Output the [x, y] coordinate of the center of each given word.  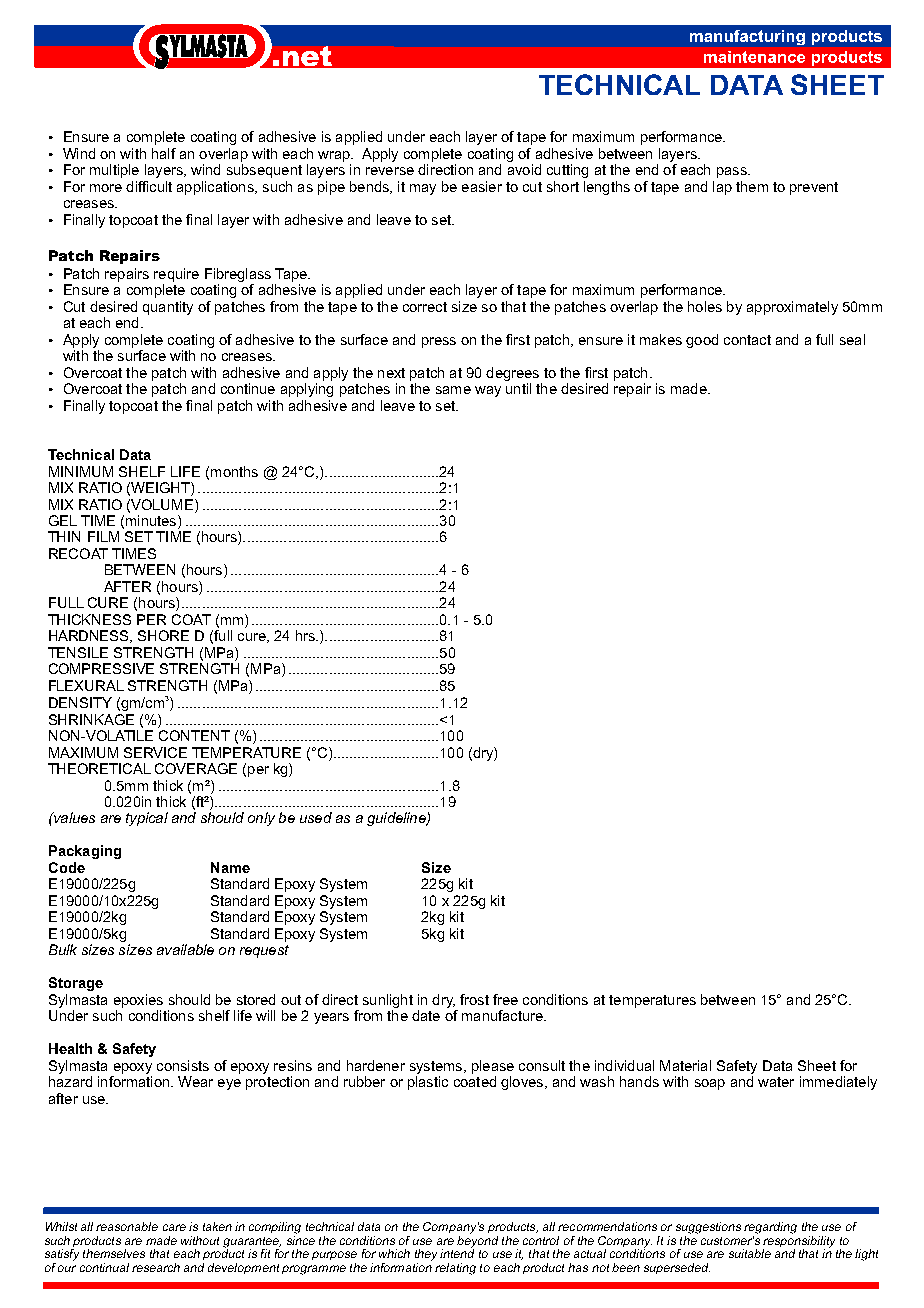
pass [733, 172]
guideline [397, 819]
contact [747, 340]
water [776, 1082]
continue [248, 388]
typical [147, 819]
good [702, 341]
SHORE [163, 635]
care [174, 1227]
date [426, 1015]
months [234, 471]
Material [685, 1065]
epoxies [138, 1001]
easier [482, 186]
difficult [149, 186]
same [453, 390]
